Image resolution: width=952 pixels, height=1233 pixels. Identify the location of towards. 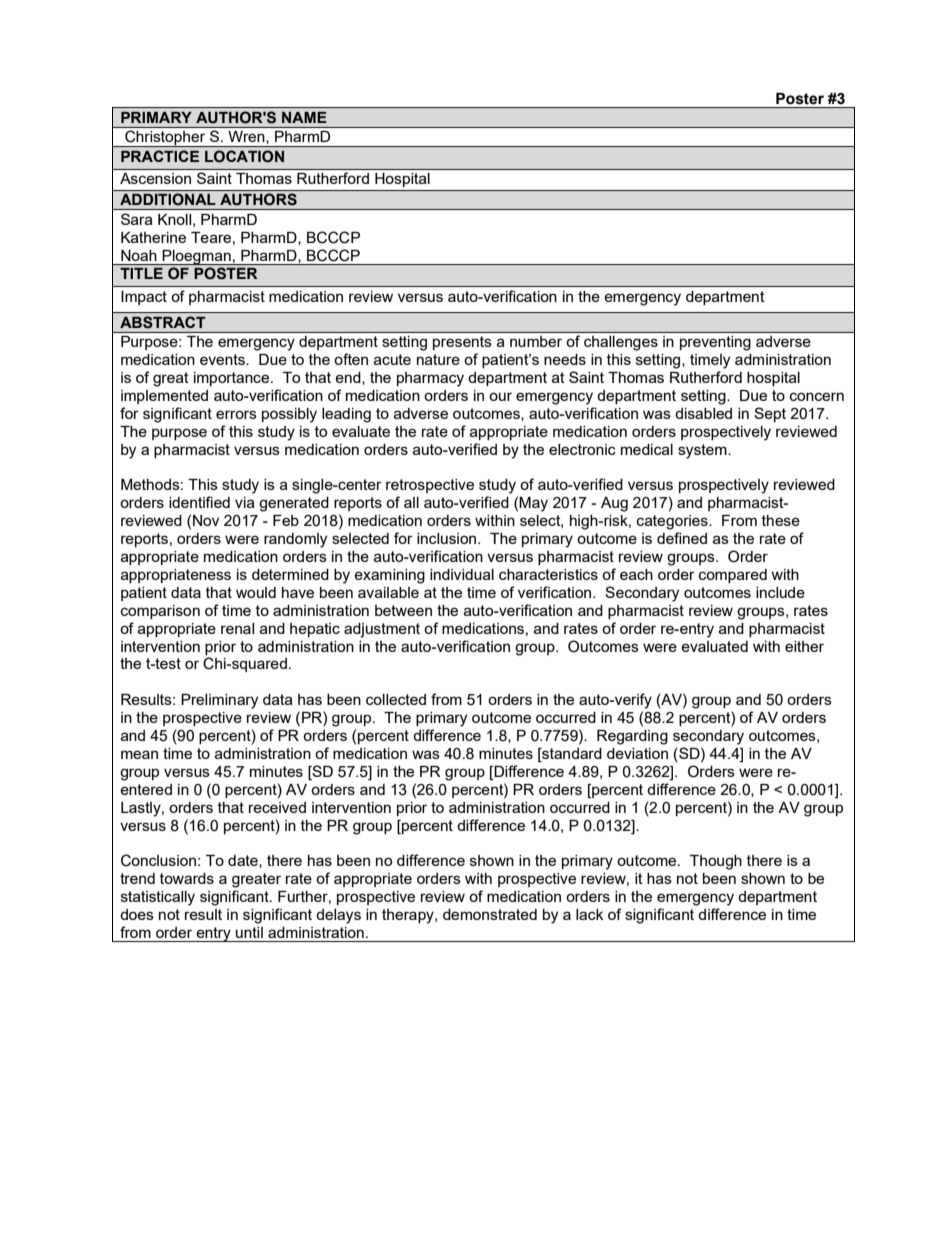
(187, 878).
